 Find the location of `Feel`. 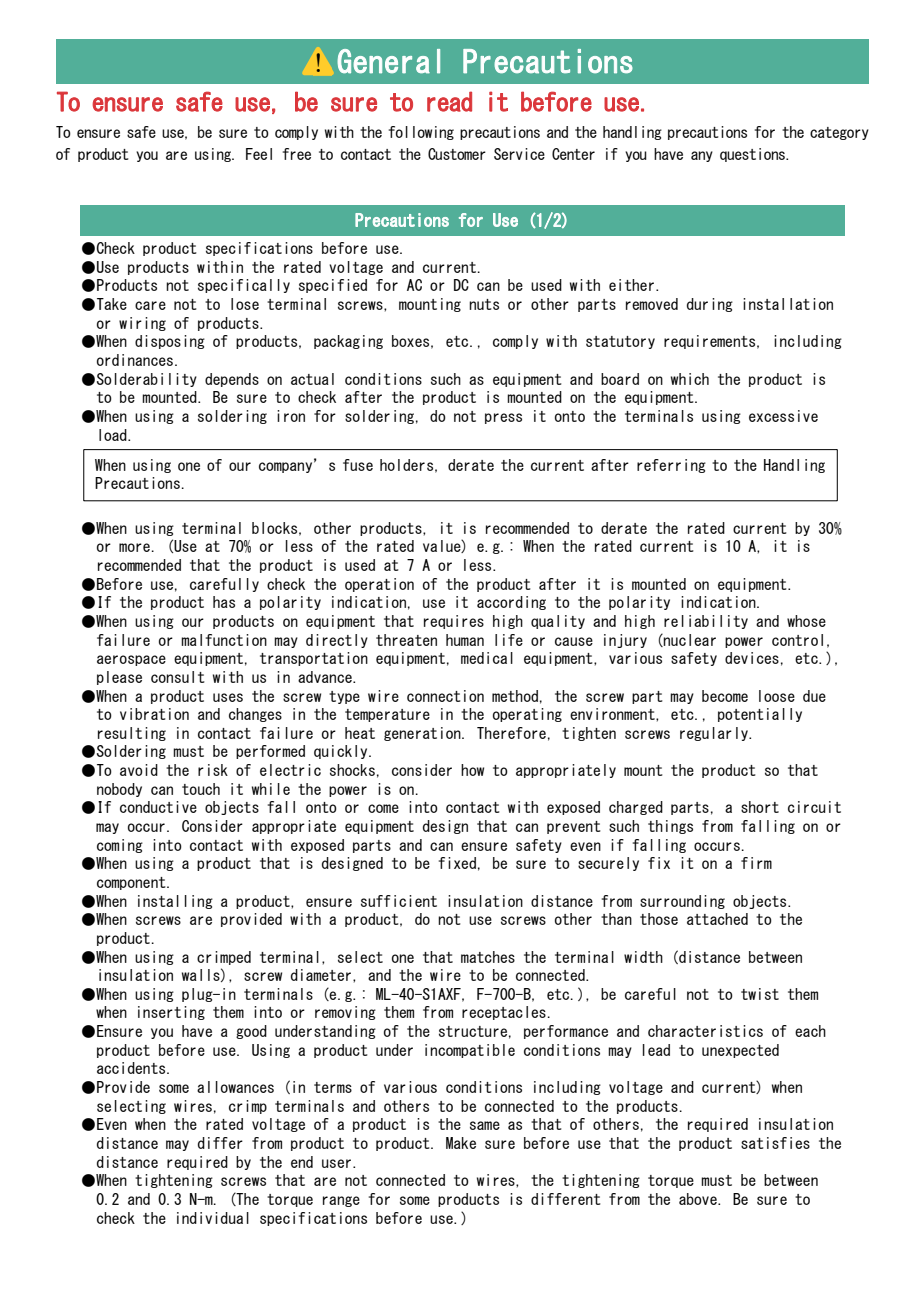

Feel is located at coordinates (259, 154).
